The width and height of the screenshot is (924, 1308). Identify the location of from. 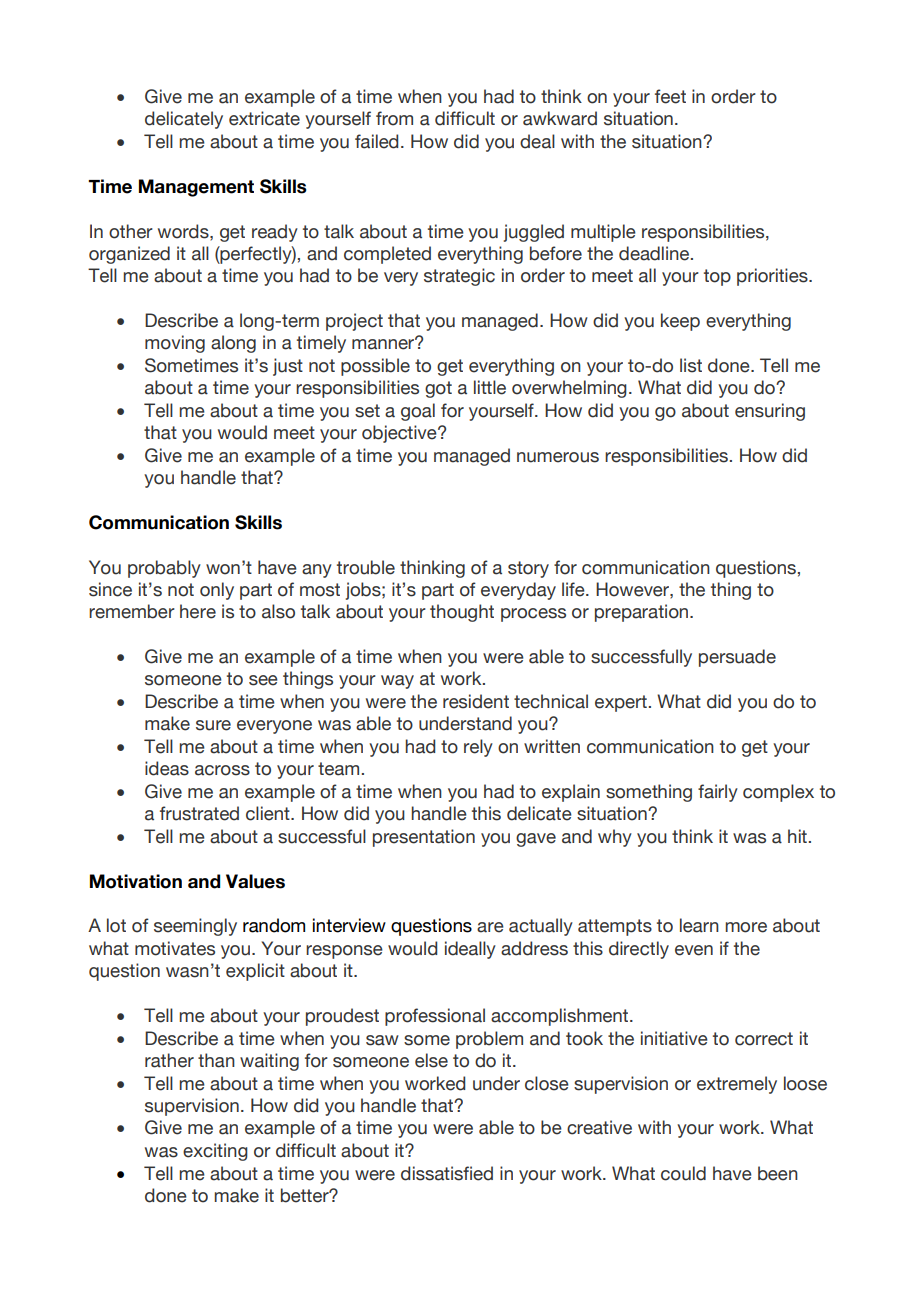
(394, 118).
